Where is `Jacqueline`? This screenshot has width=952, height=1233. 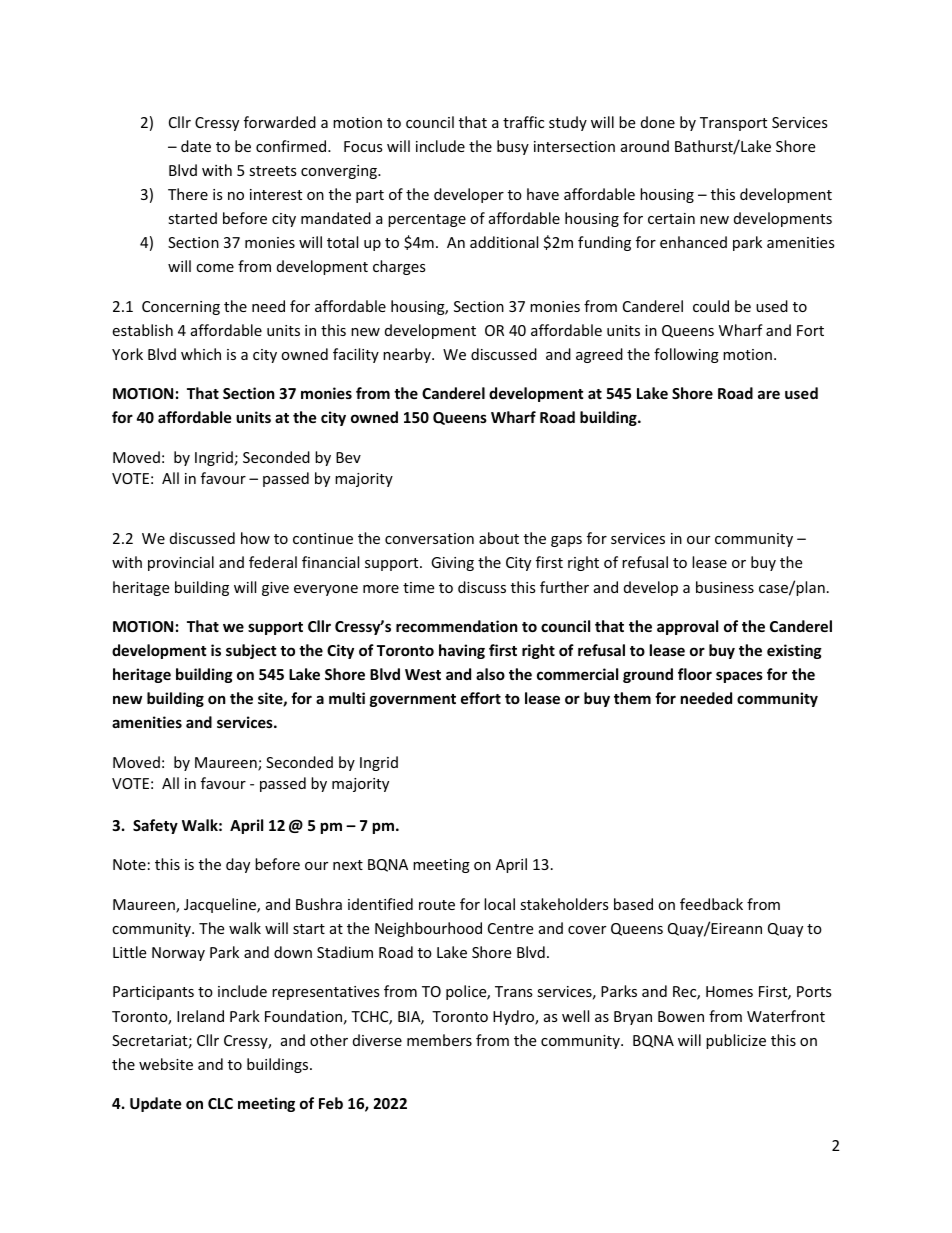 Jacqueline is located at coordinates (221, 905).
